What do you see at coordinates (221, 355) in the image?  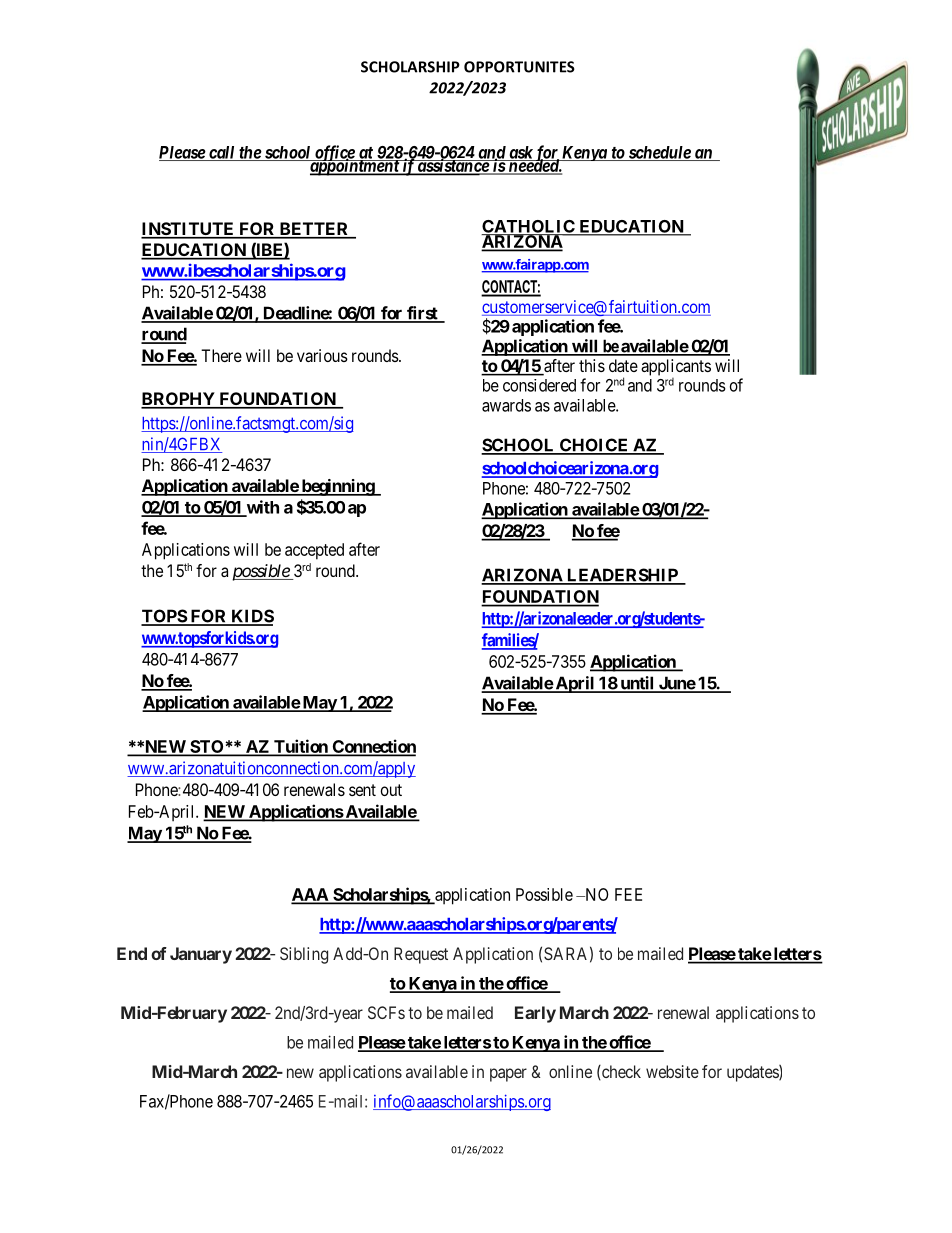 I see `There` at bounding box center [221, 355].
